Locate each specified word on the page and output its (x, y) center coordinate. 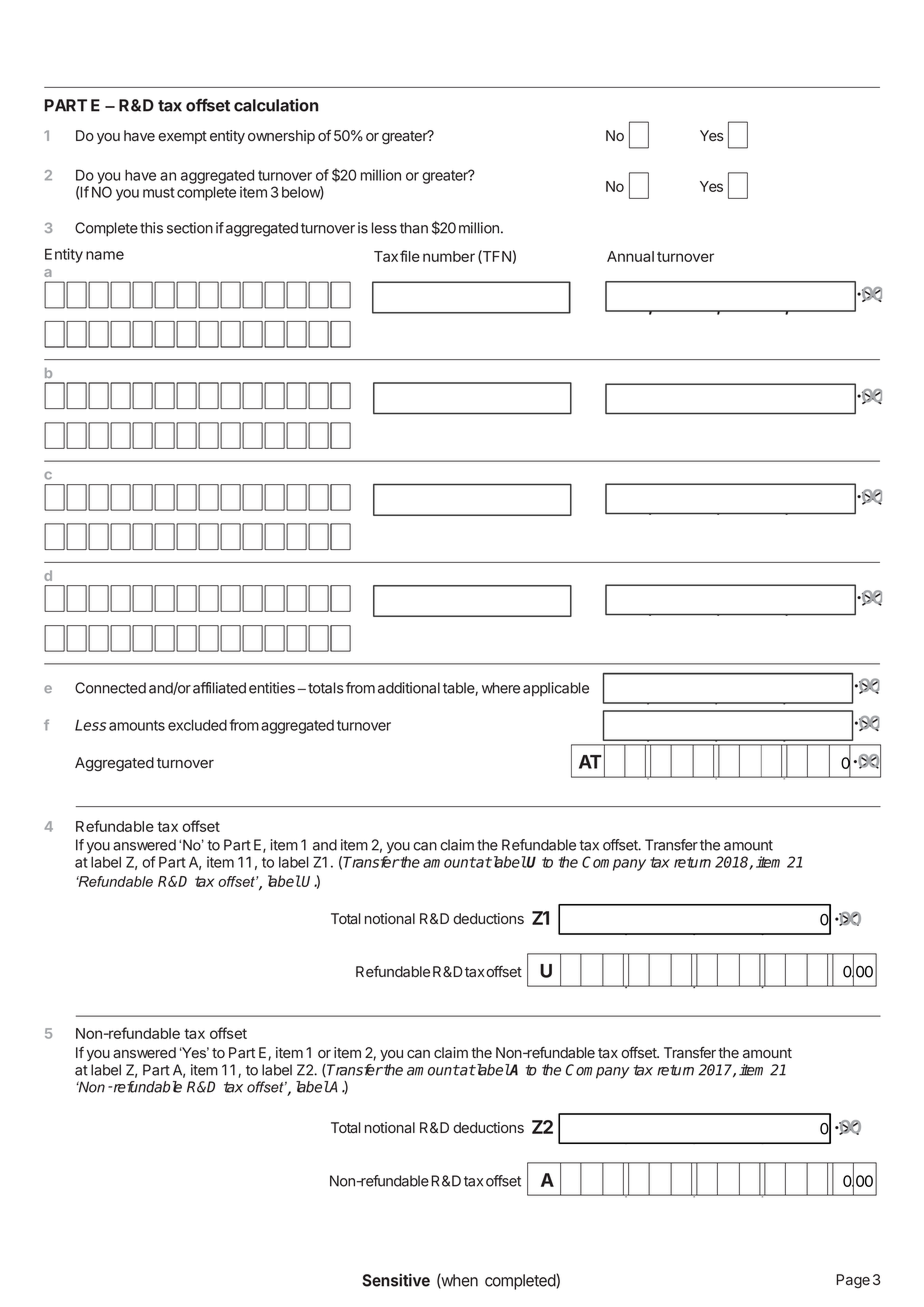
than (414, 228)
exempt (182, 137)
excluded (197, 725)
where (501, 688)
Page (853, 1281)
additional (409, 688)
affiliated (219, 688)
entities (272, 688)
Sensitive (396, 1280)
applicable (556, 689)
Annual (630, 256)
